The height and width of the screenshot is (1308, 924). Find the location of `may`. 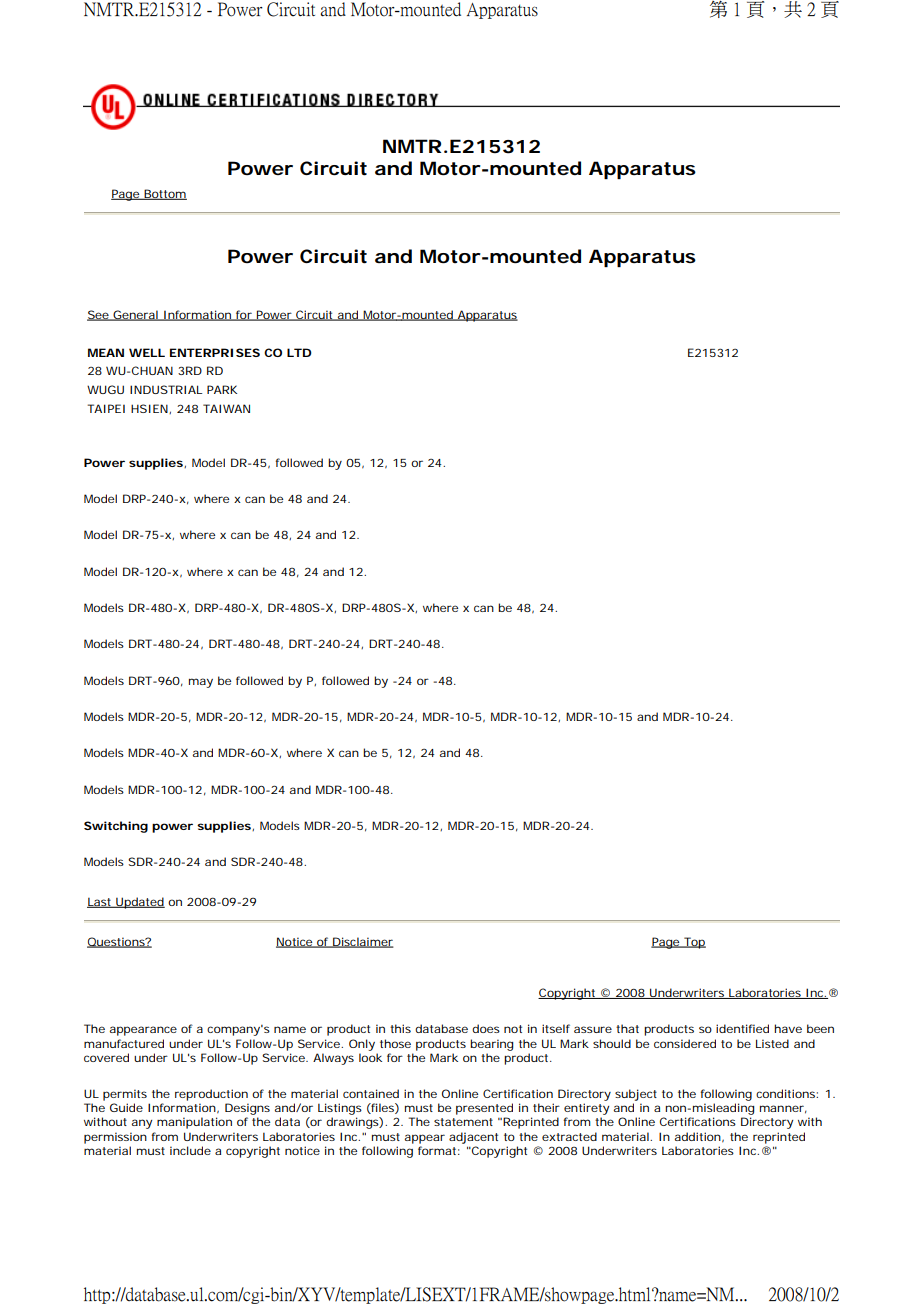

may is located at coordinates (201, 683).
